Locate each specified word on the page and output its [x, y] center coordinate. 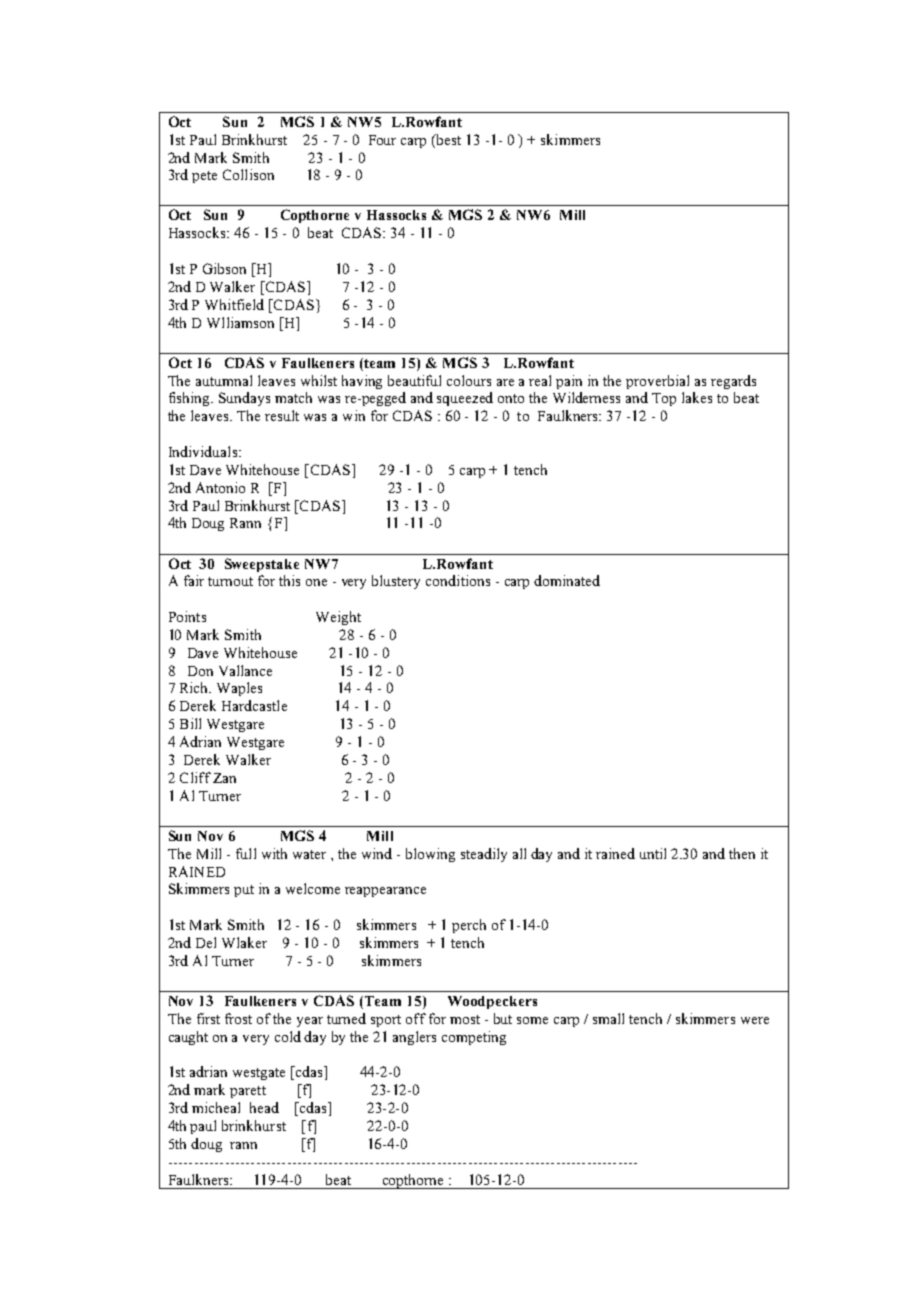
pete [204, 177]
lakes [697, 397]
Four [382, 140]
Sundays [244, 399]
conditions [458, 580]
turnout [230, 581]
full [246, 853]
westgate [259, 1074]
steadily [484, 855]
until [653, 853]
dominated [567, 580]
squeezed [465, 399]
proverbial [657, 382]
